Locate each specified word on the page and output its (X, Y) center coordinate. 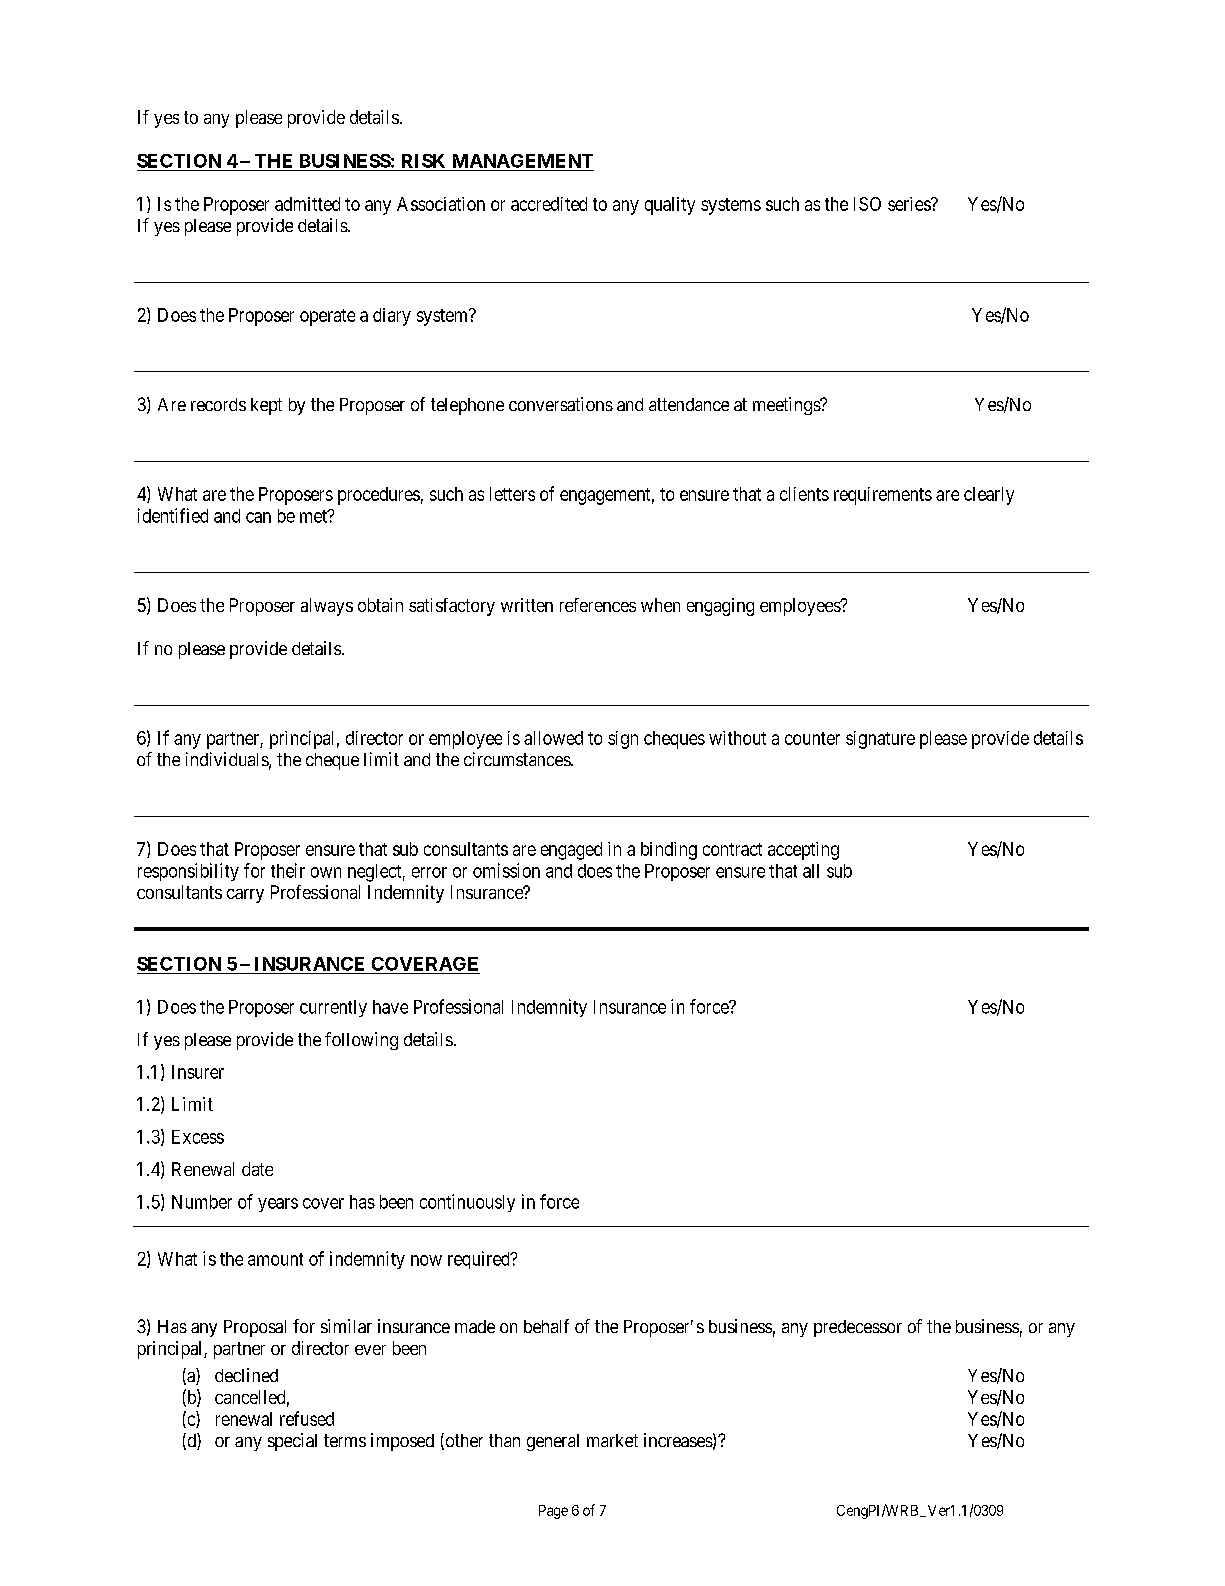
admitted (307, 204)
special (292, 1442)
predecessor (858, 1328)
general (553, 1442)
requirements (883, 496)
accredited (549, 204)
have (390, 1007)
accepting (803, 851)
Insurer (198, 1072)
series (910, 204)
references (598, 605)
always (327, 607)
